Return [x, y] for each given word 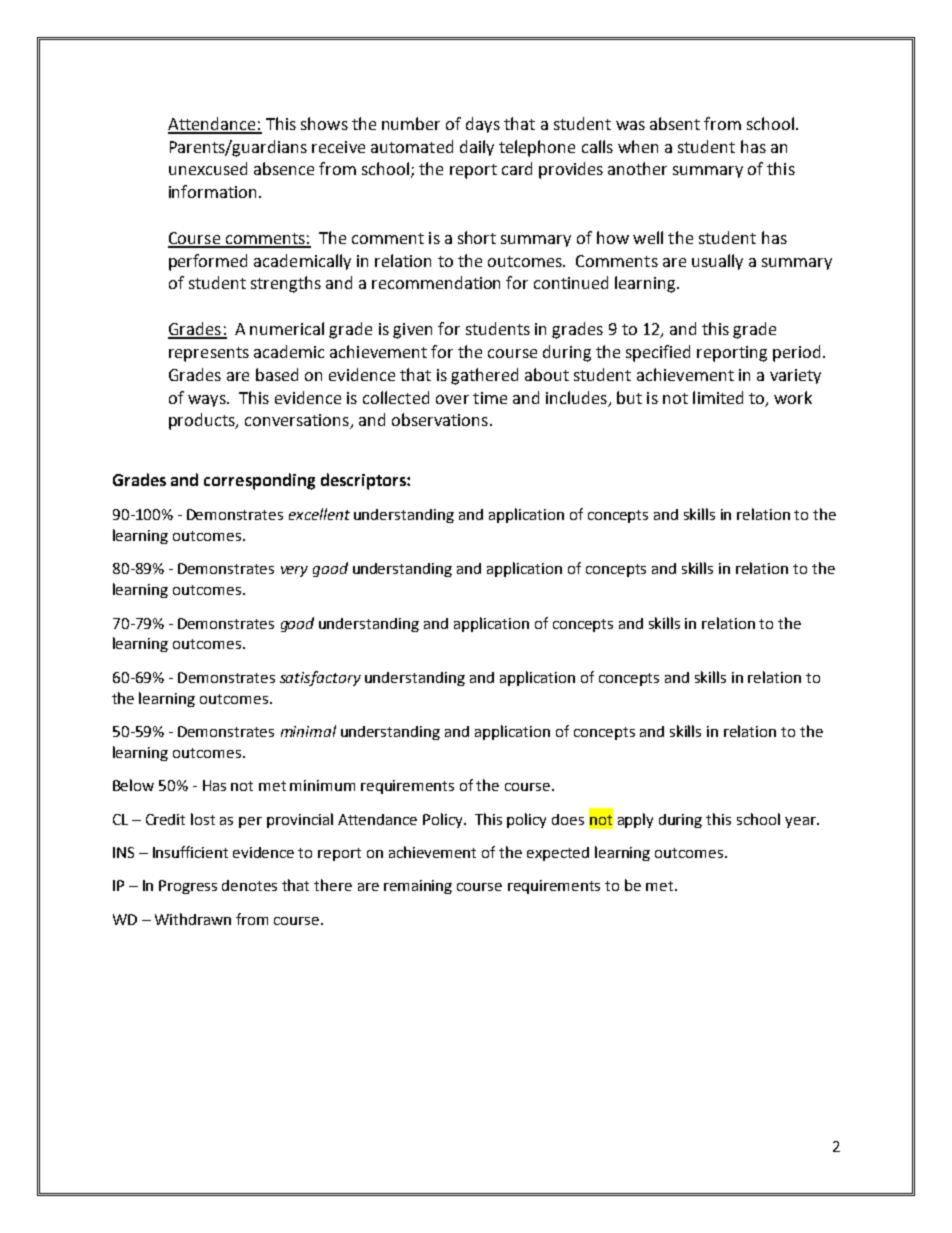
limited [718, 397]
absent [675, 123]
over [452, 399]
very [294, 571]
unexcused [208, 168]
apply [635, 820]
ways [208, 401]
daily [477, 148]
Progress [188, 887]
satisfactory [320, 678]
